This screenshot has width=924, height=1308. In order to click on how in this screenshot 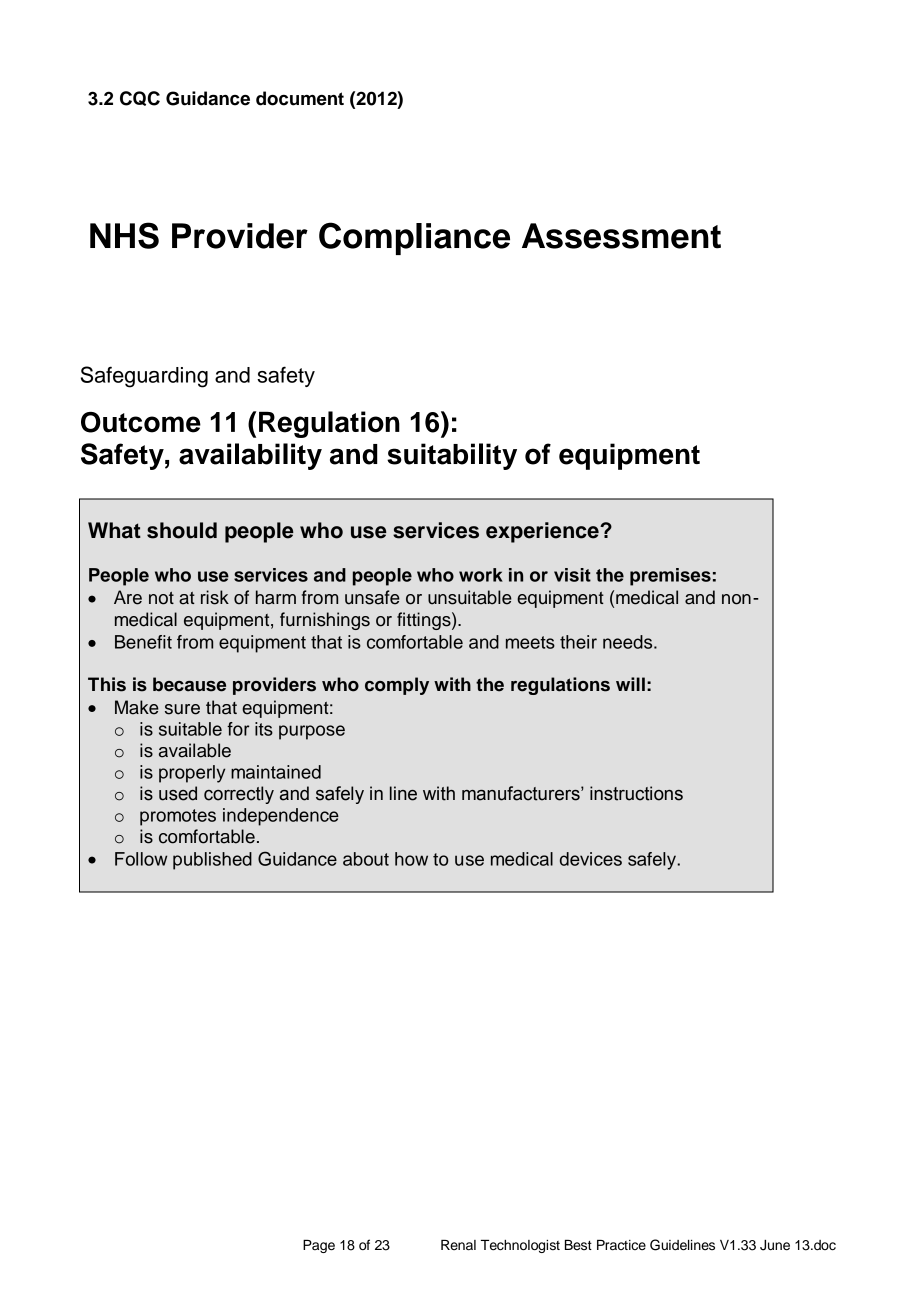, I will do `click(411, 859)`.
